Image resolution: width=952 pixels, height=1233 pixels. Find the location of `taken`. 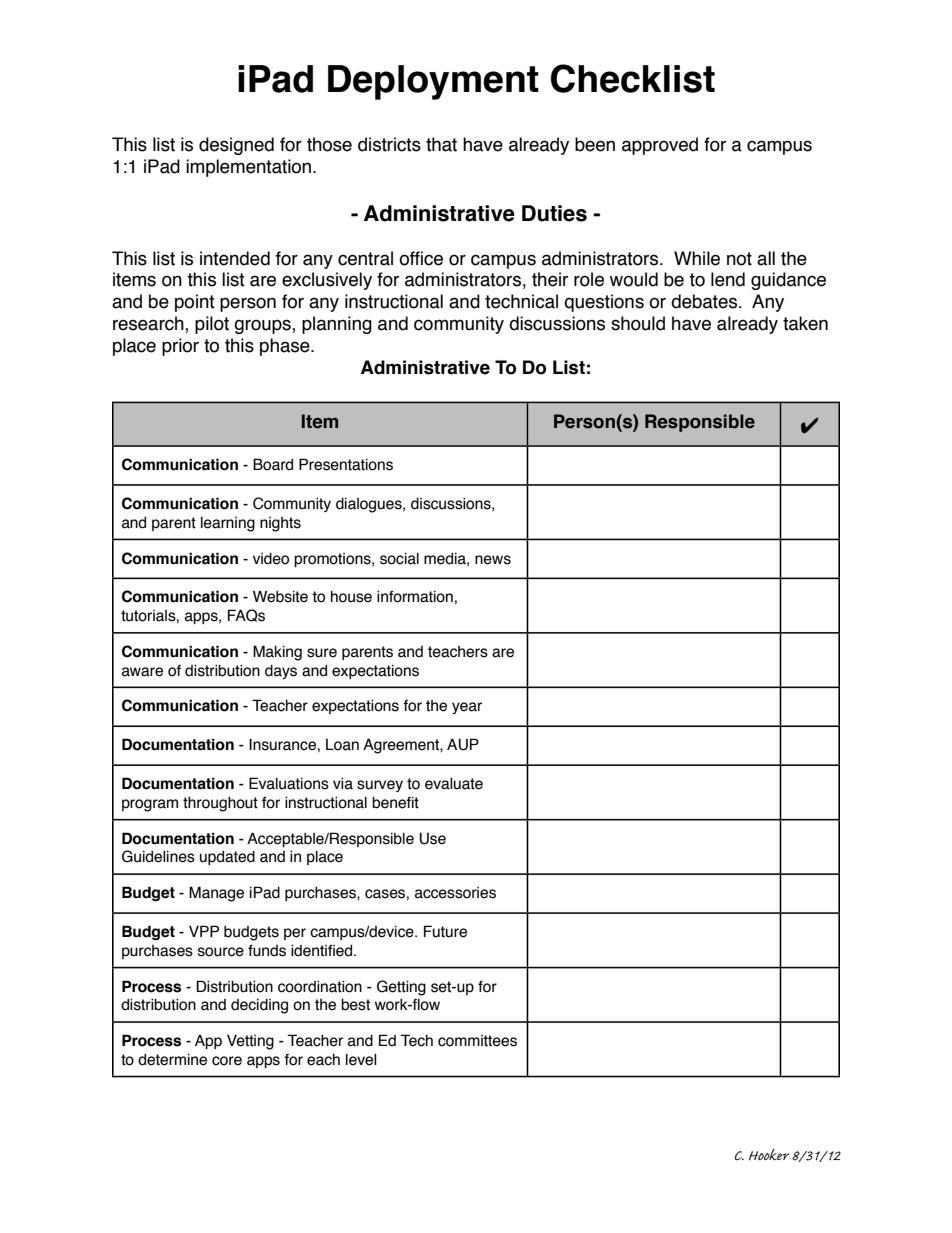

taken is located at coordinates (805, 323).
